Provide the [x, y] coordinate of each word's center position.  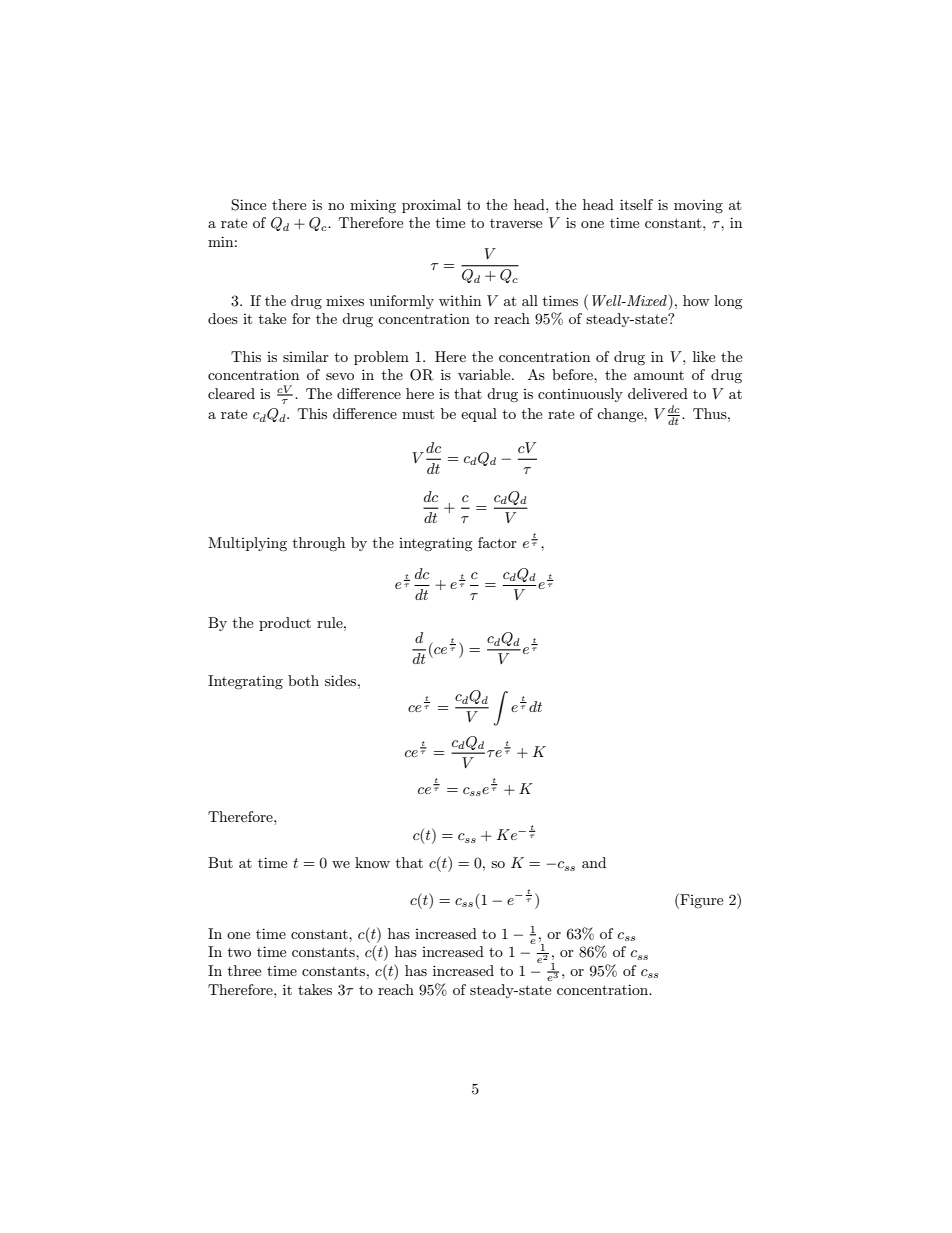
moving [698, 206]
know [372, 862]
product [285, 624]
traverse [516, 223]
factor [497, 542]
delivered [658, 393]
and [594, 862]
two [239, 952]
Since [248, 205]
